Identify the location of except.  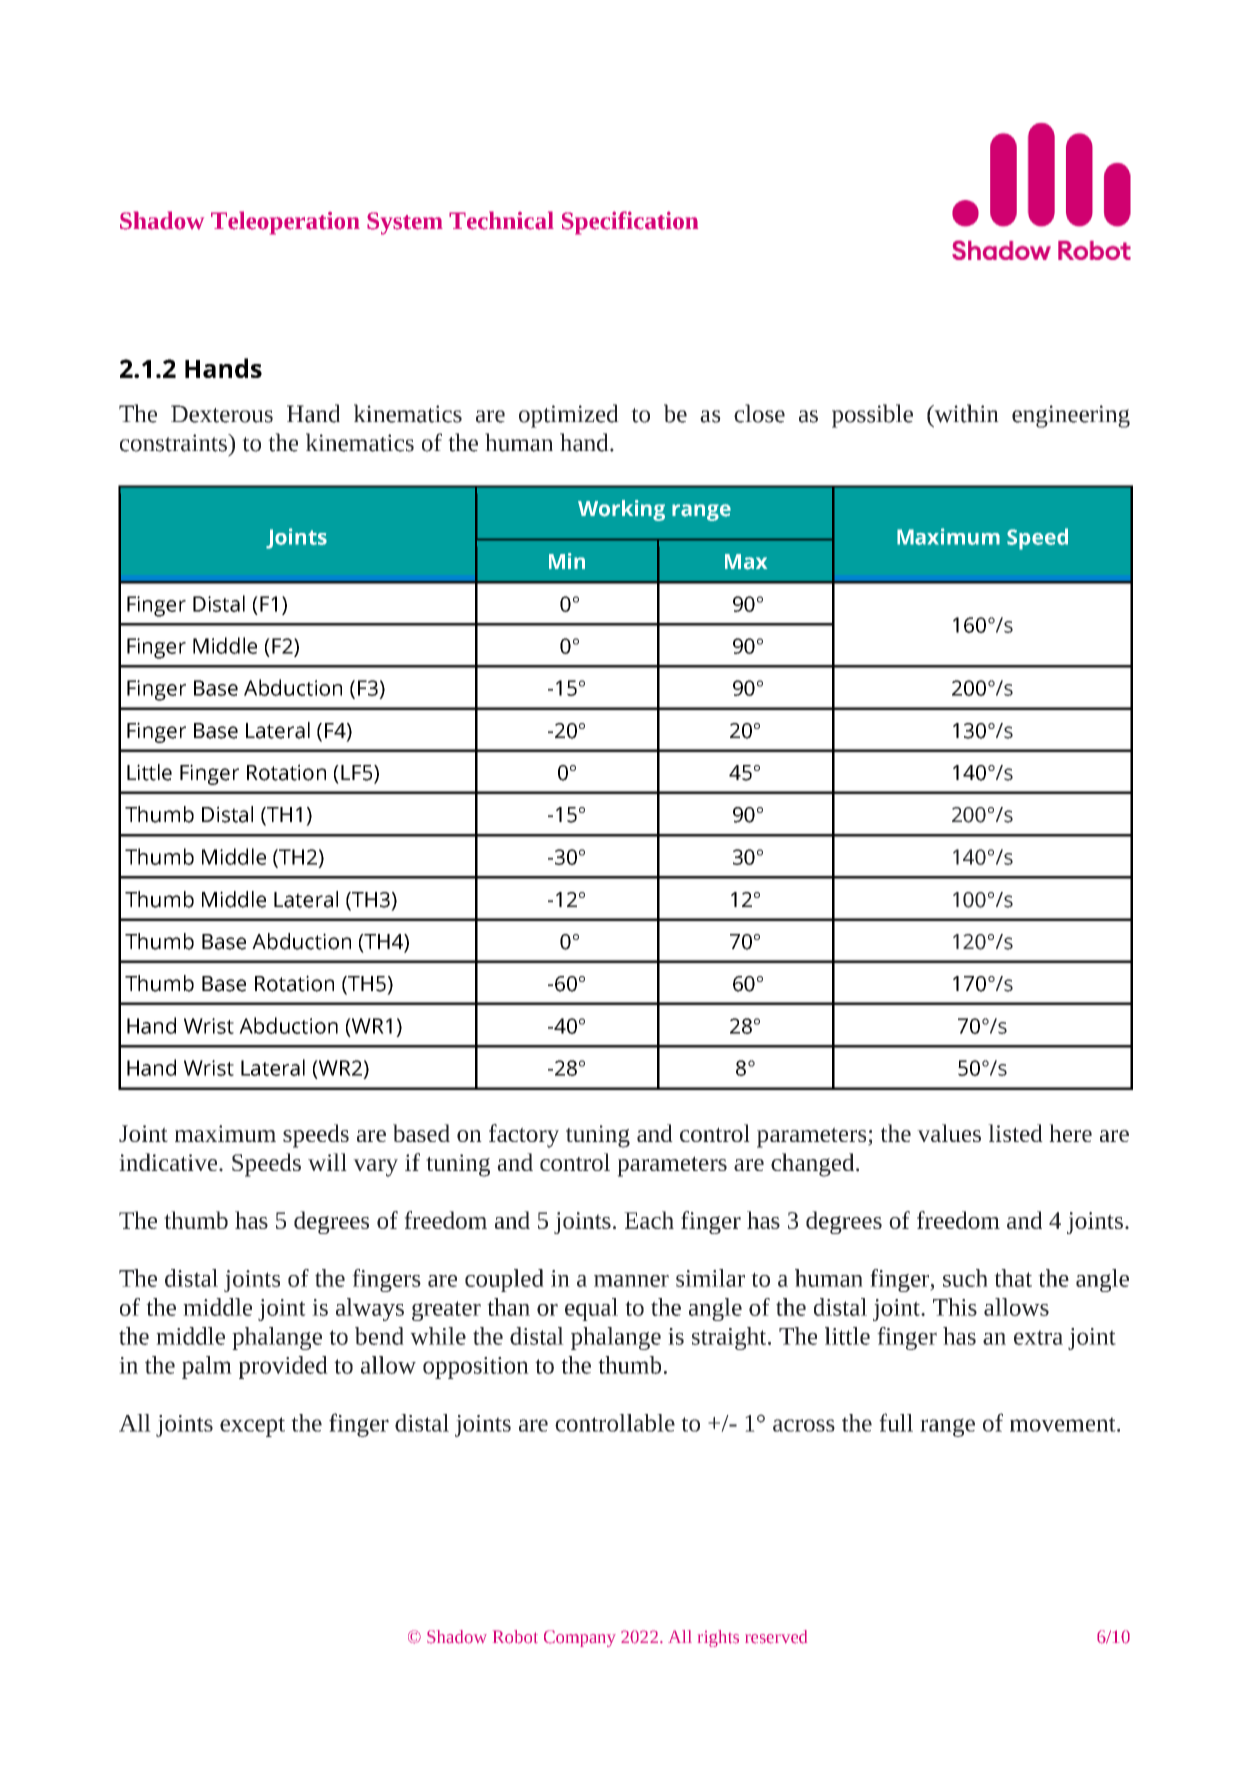
(252, 1427).
